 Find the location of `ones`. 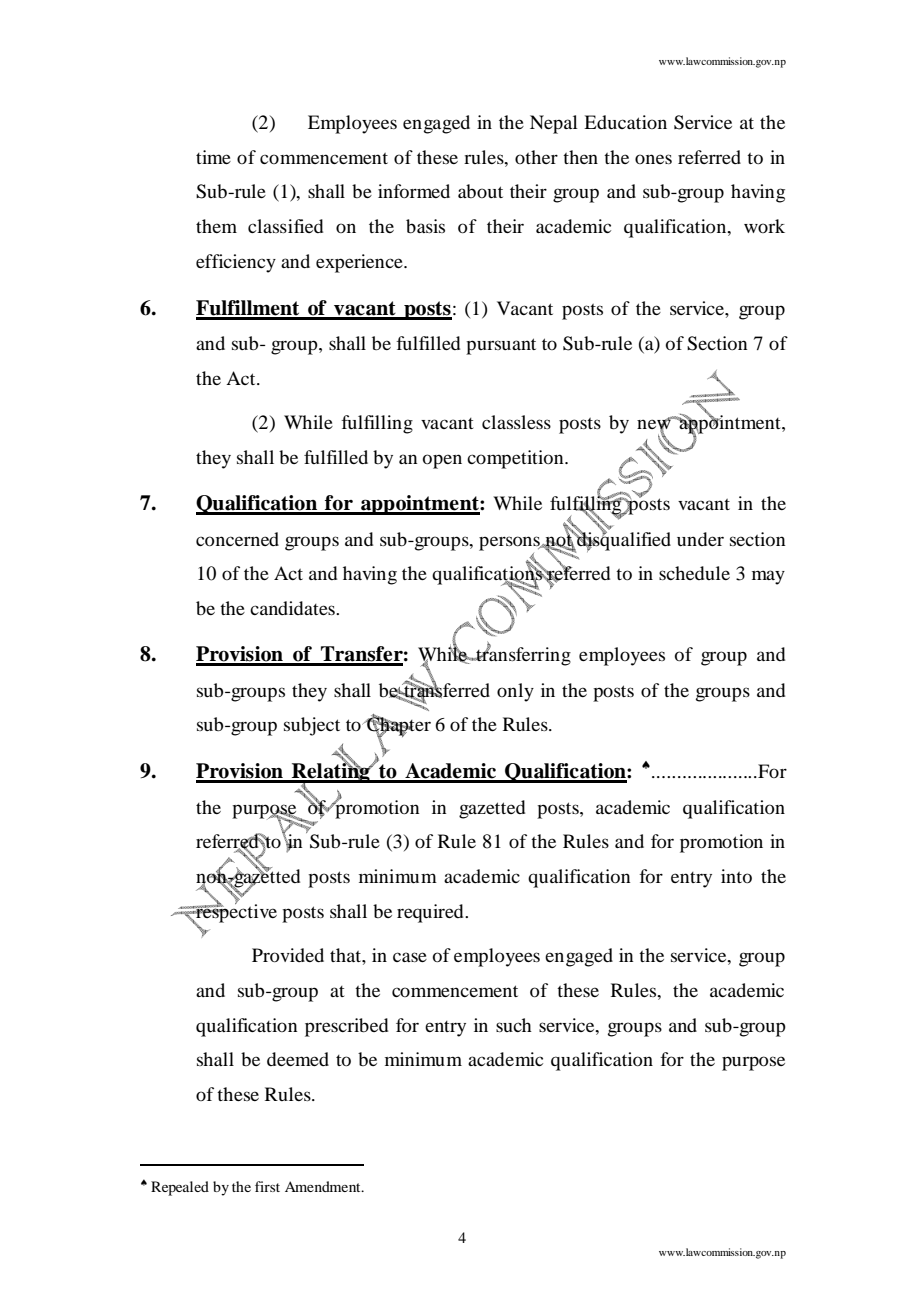

ones is located at coordinates (653, 159).
